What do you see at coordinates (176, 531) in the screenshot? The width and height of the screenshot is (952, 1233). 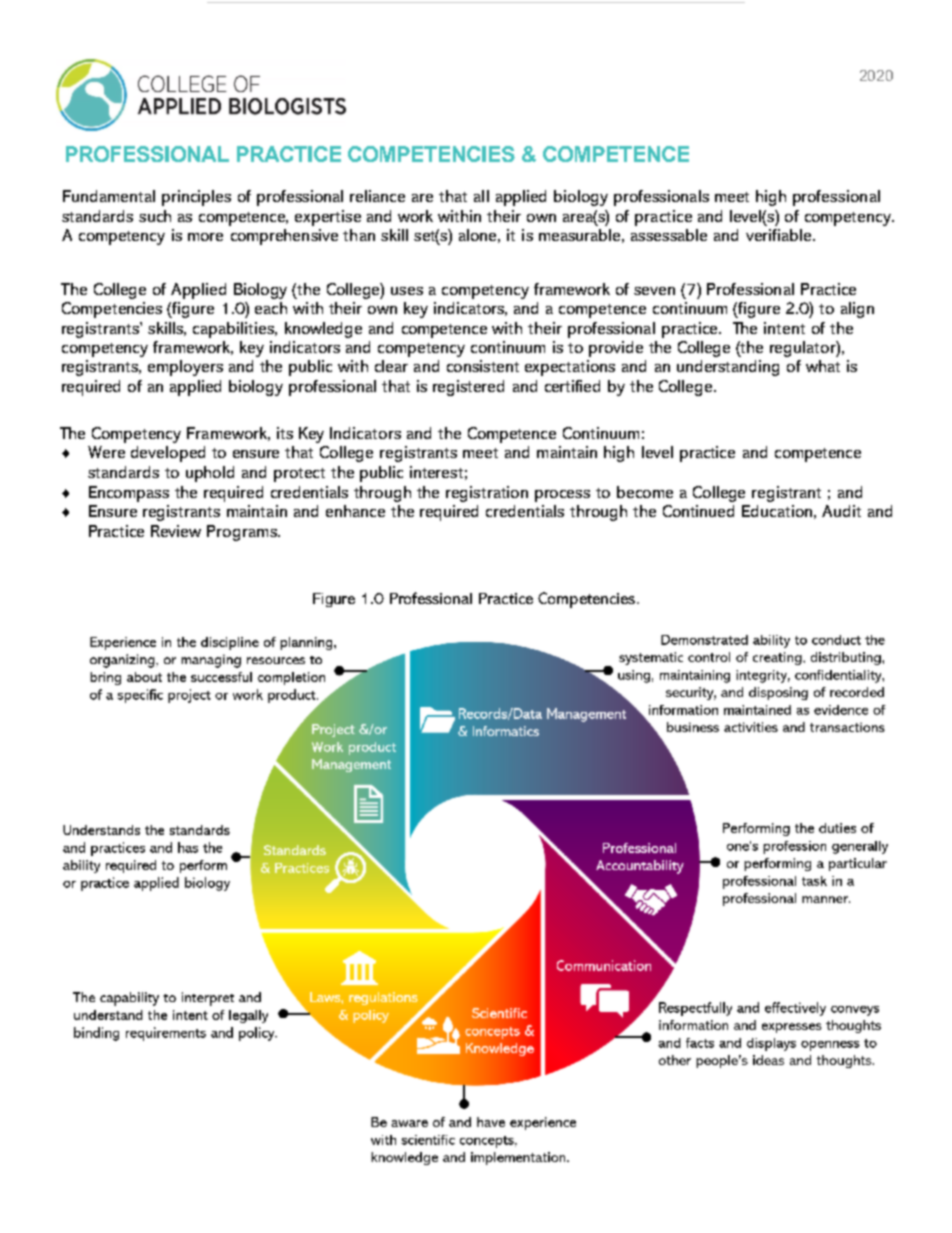 I see `Review` at bounding box center [176, 531].
